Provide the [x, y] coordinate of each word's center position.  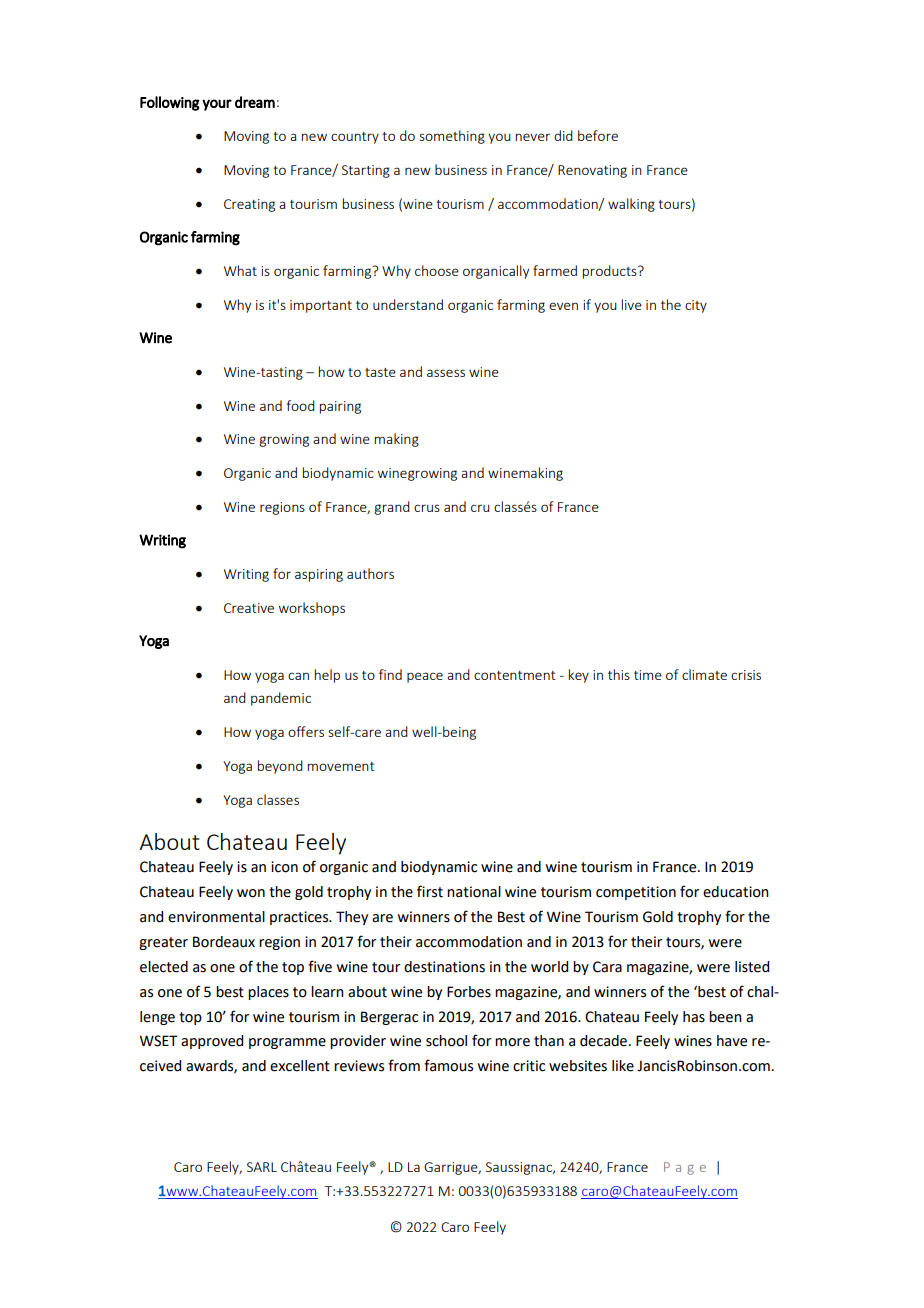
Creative [249, 608]
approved [212, 1042]
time [648, 675]
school [446, 1041]
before [598, 135]
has [694, 1017]
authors [370, 573]
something [452, 137]
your [217, 105]
